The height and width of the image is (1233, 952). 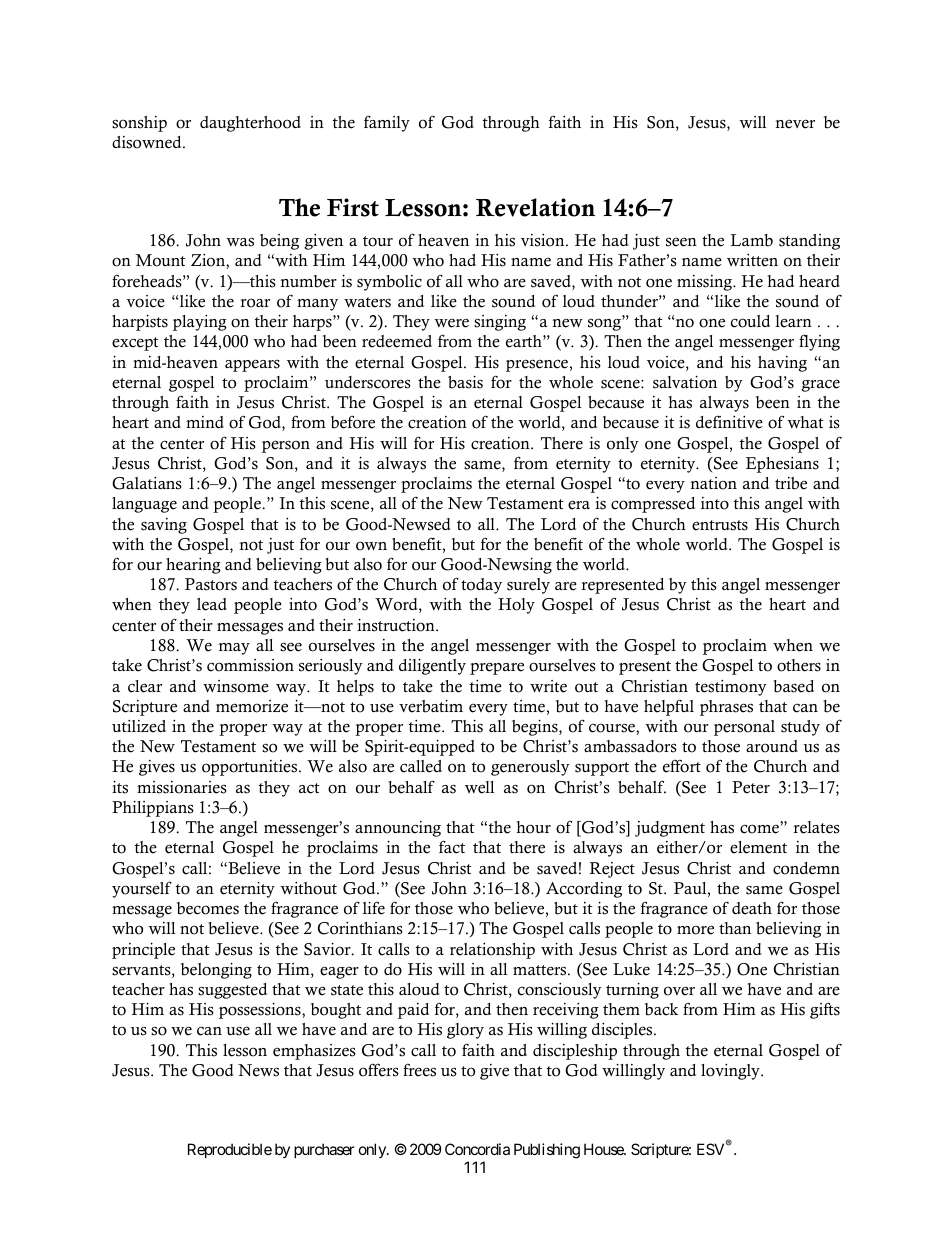 What do you see at coordinates (465, 382) in the image?
I see `basis` at bounding box center [465, 382].
